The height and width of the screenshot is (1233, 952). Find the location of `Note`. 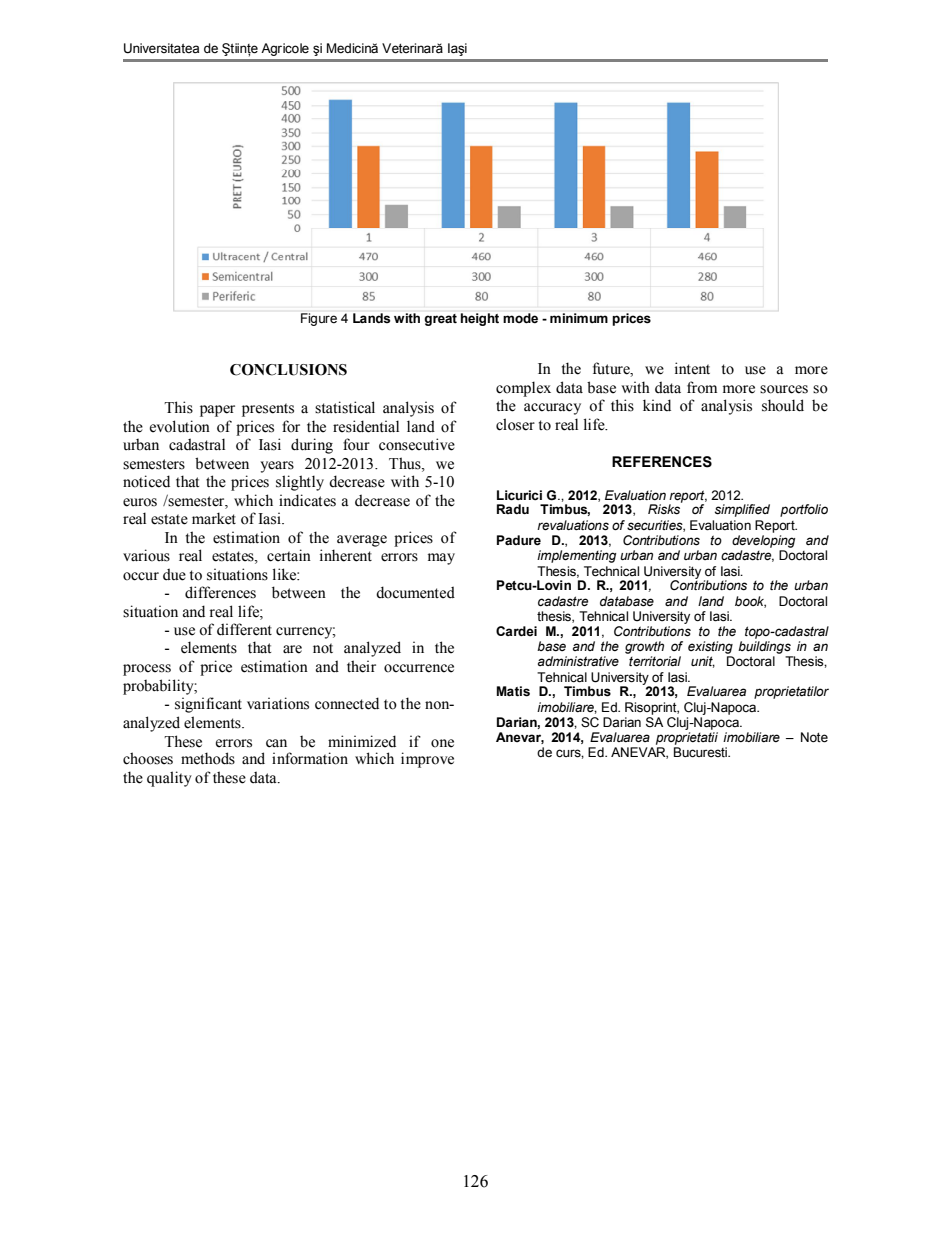

Note is located at coordinates (814, 737).
